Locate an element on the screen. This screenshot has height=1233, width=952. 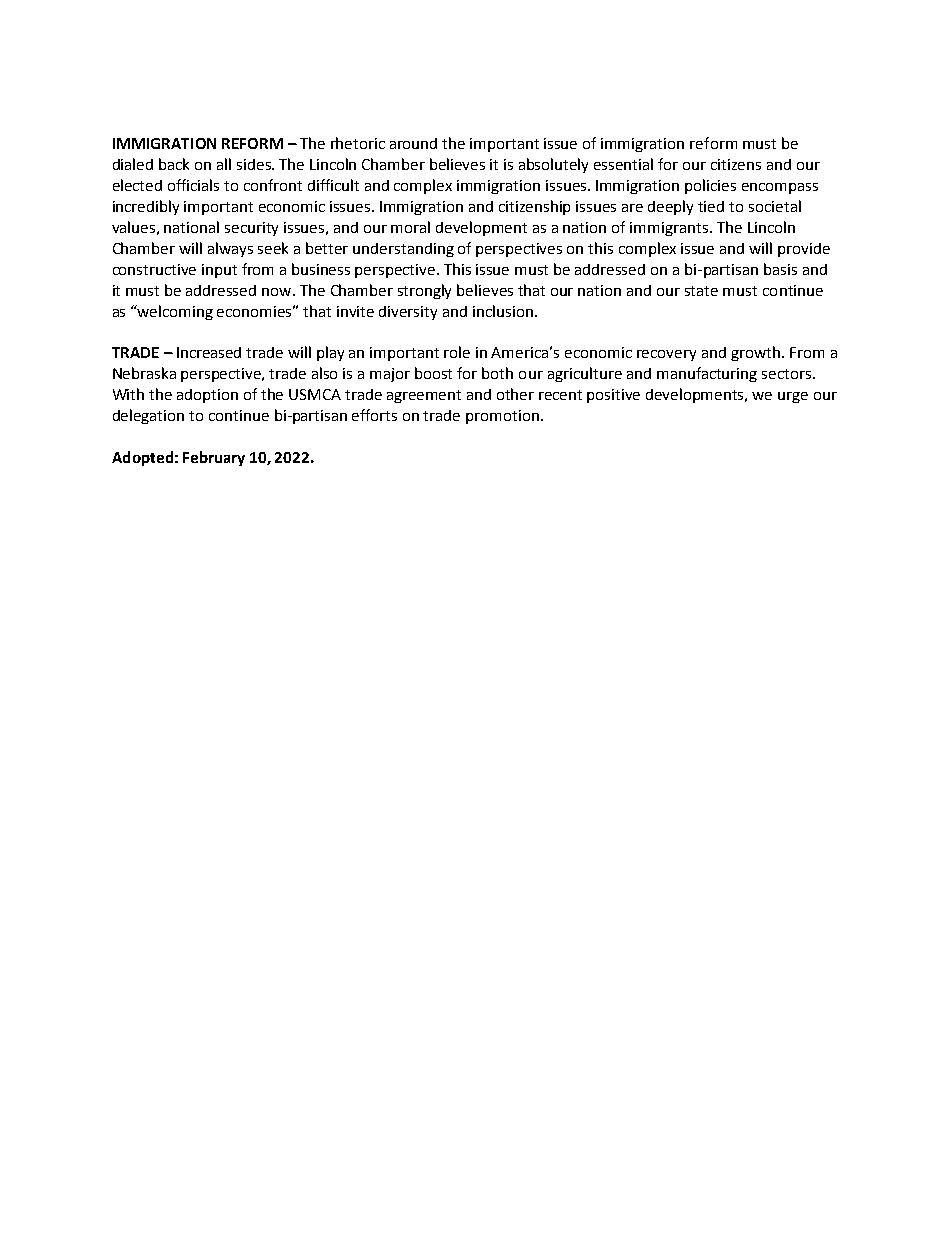
essential is located at coordinates (623, 164).
